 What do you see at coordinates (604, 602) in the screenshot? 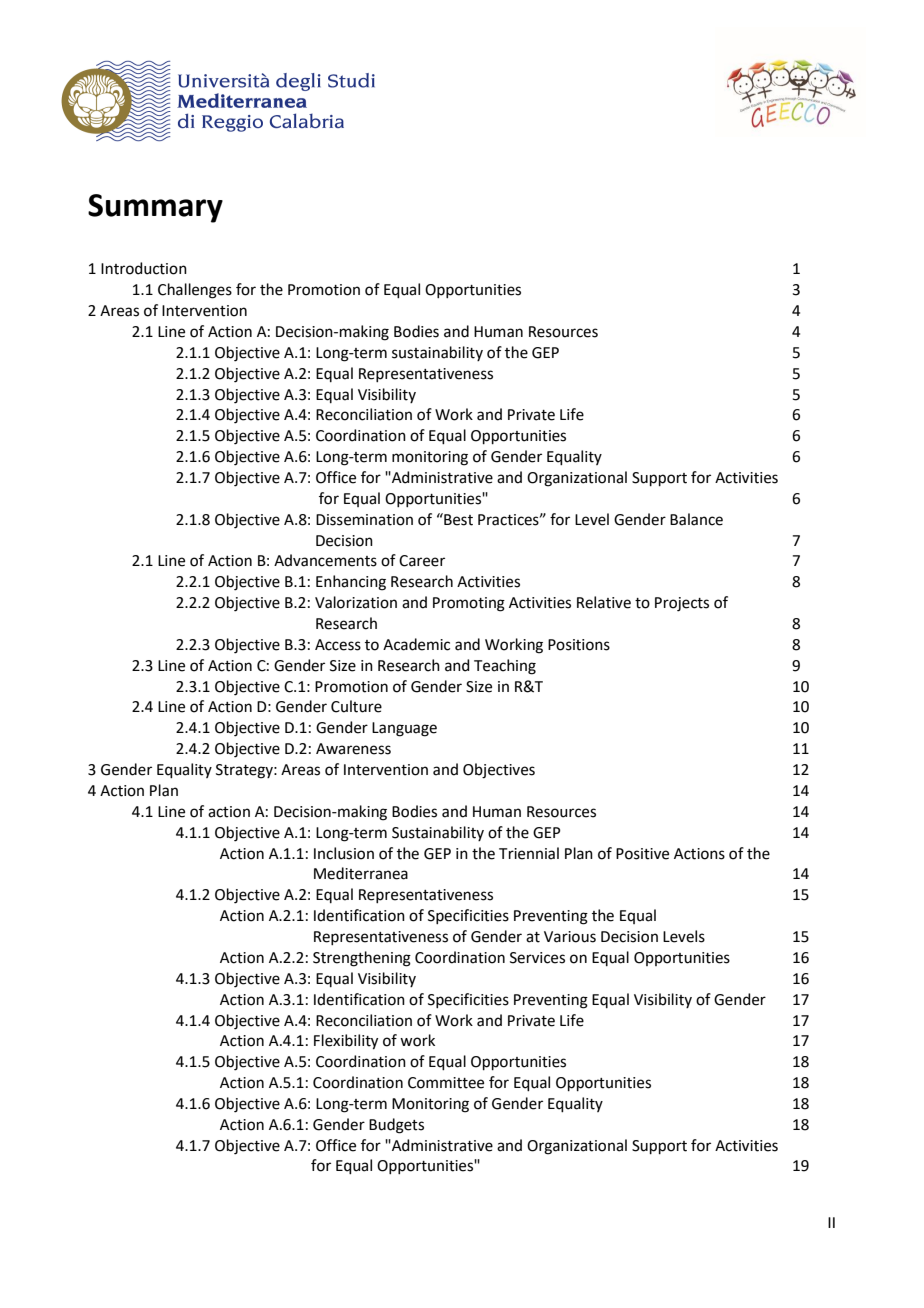
I see `Relative` at bounding box center [604, 602].
